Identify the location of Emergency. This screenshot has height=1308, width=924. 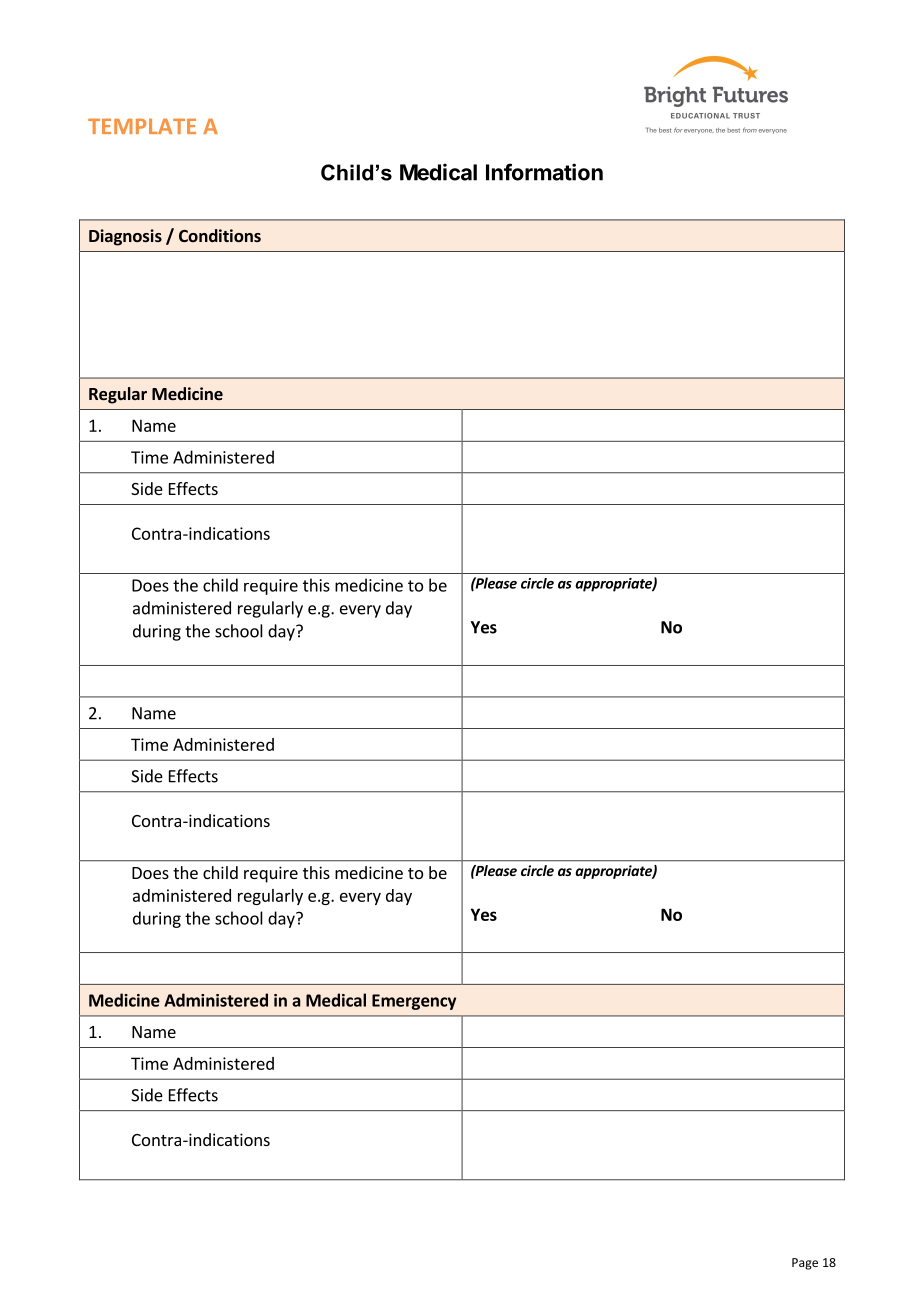
(414, 1002).
